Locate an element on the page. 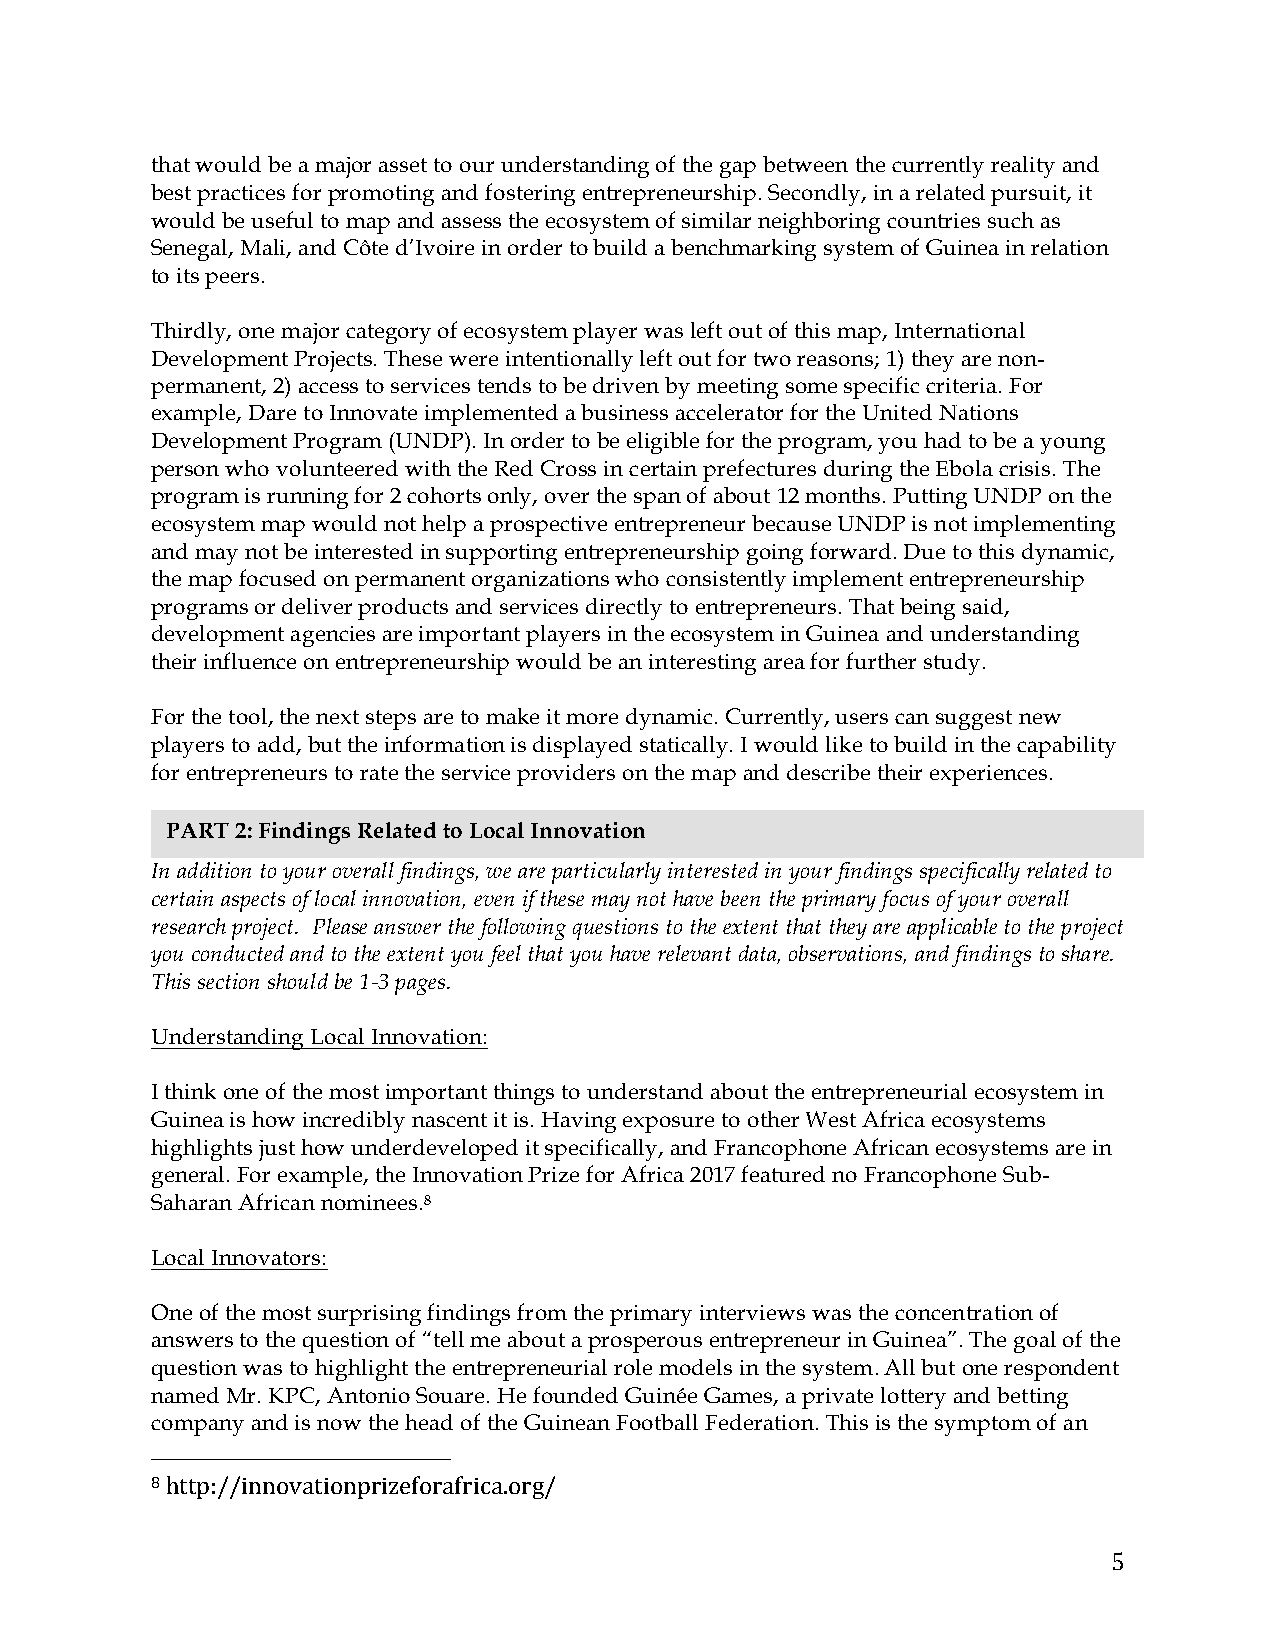 Image resolution: width=1274 pixels, height=1649 pixels. similar is located at coordinates (716, 220).
